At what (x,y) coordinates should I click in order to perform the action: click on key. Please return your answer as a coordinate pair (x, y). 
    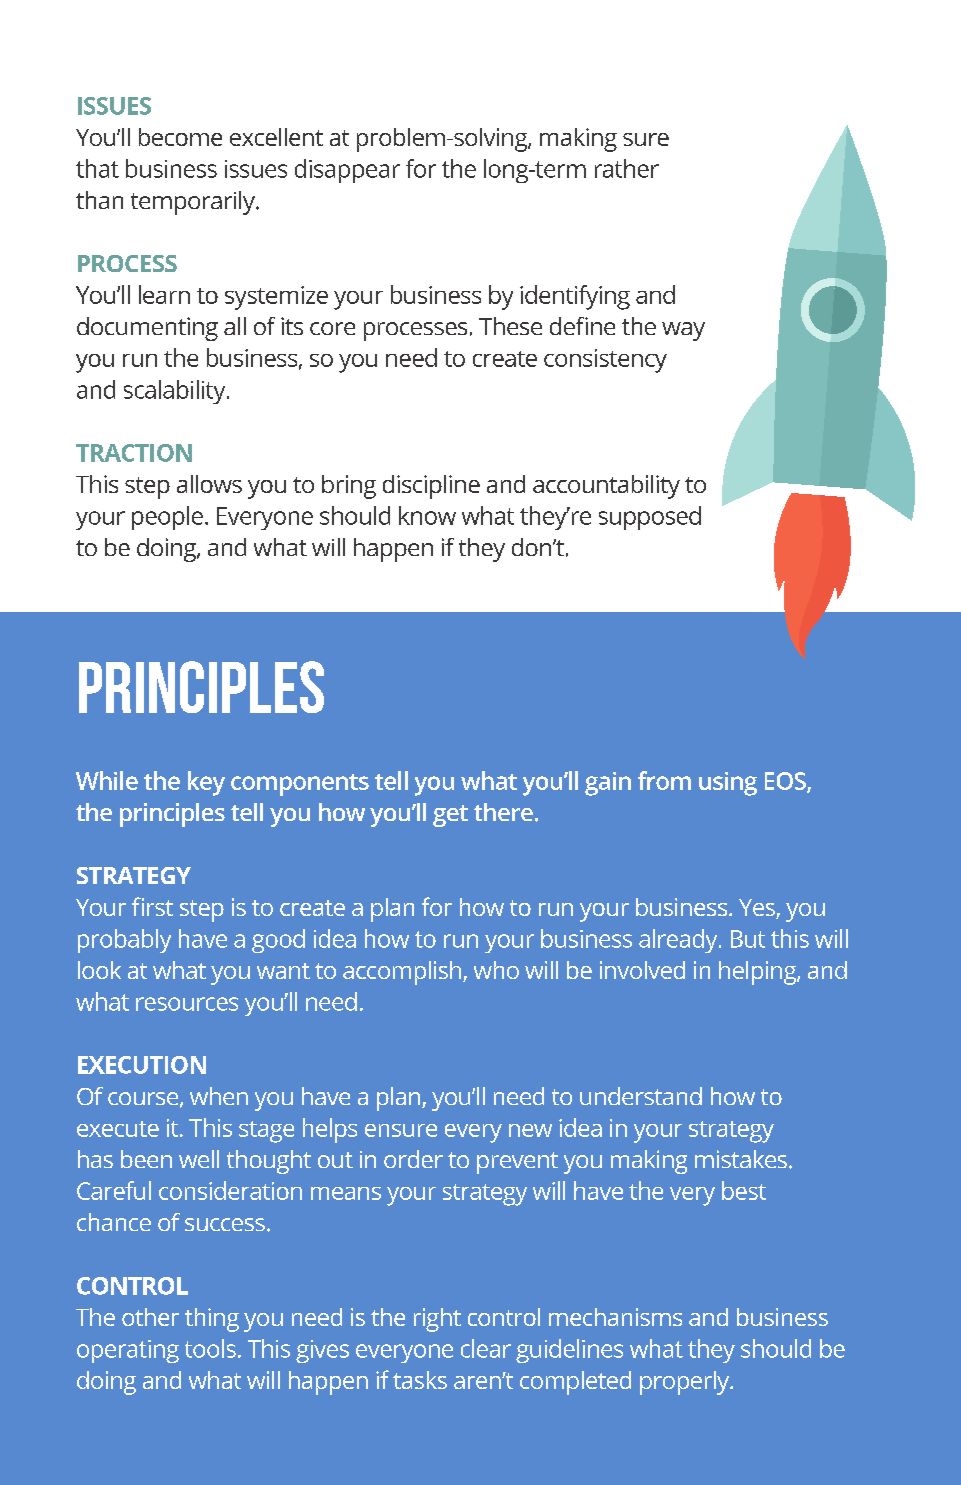
    Looking at the image, I should click on (206, 783).
